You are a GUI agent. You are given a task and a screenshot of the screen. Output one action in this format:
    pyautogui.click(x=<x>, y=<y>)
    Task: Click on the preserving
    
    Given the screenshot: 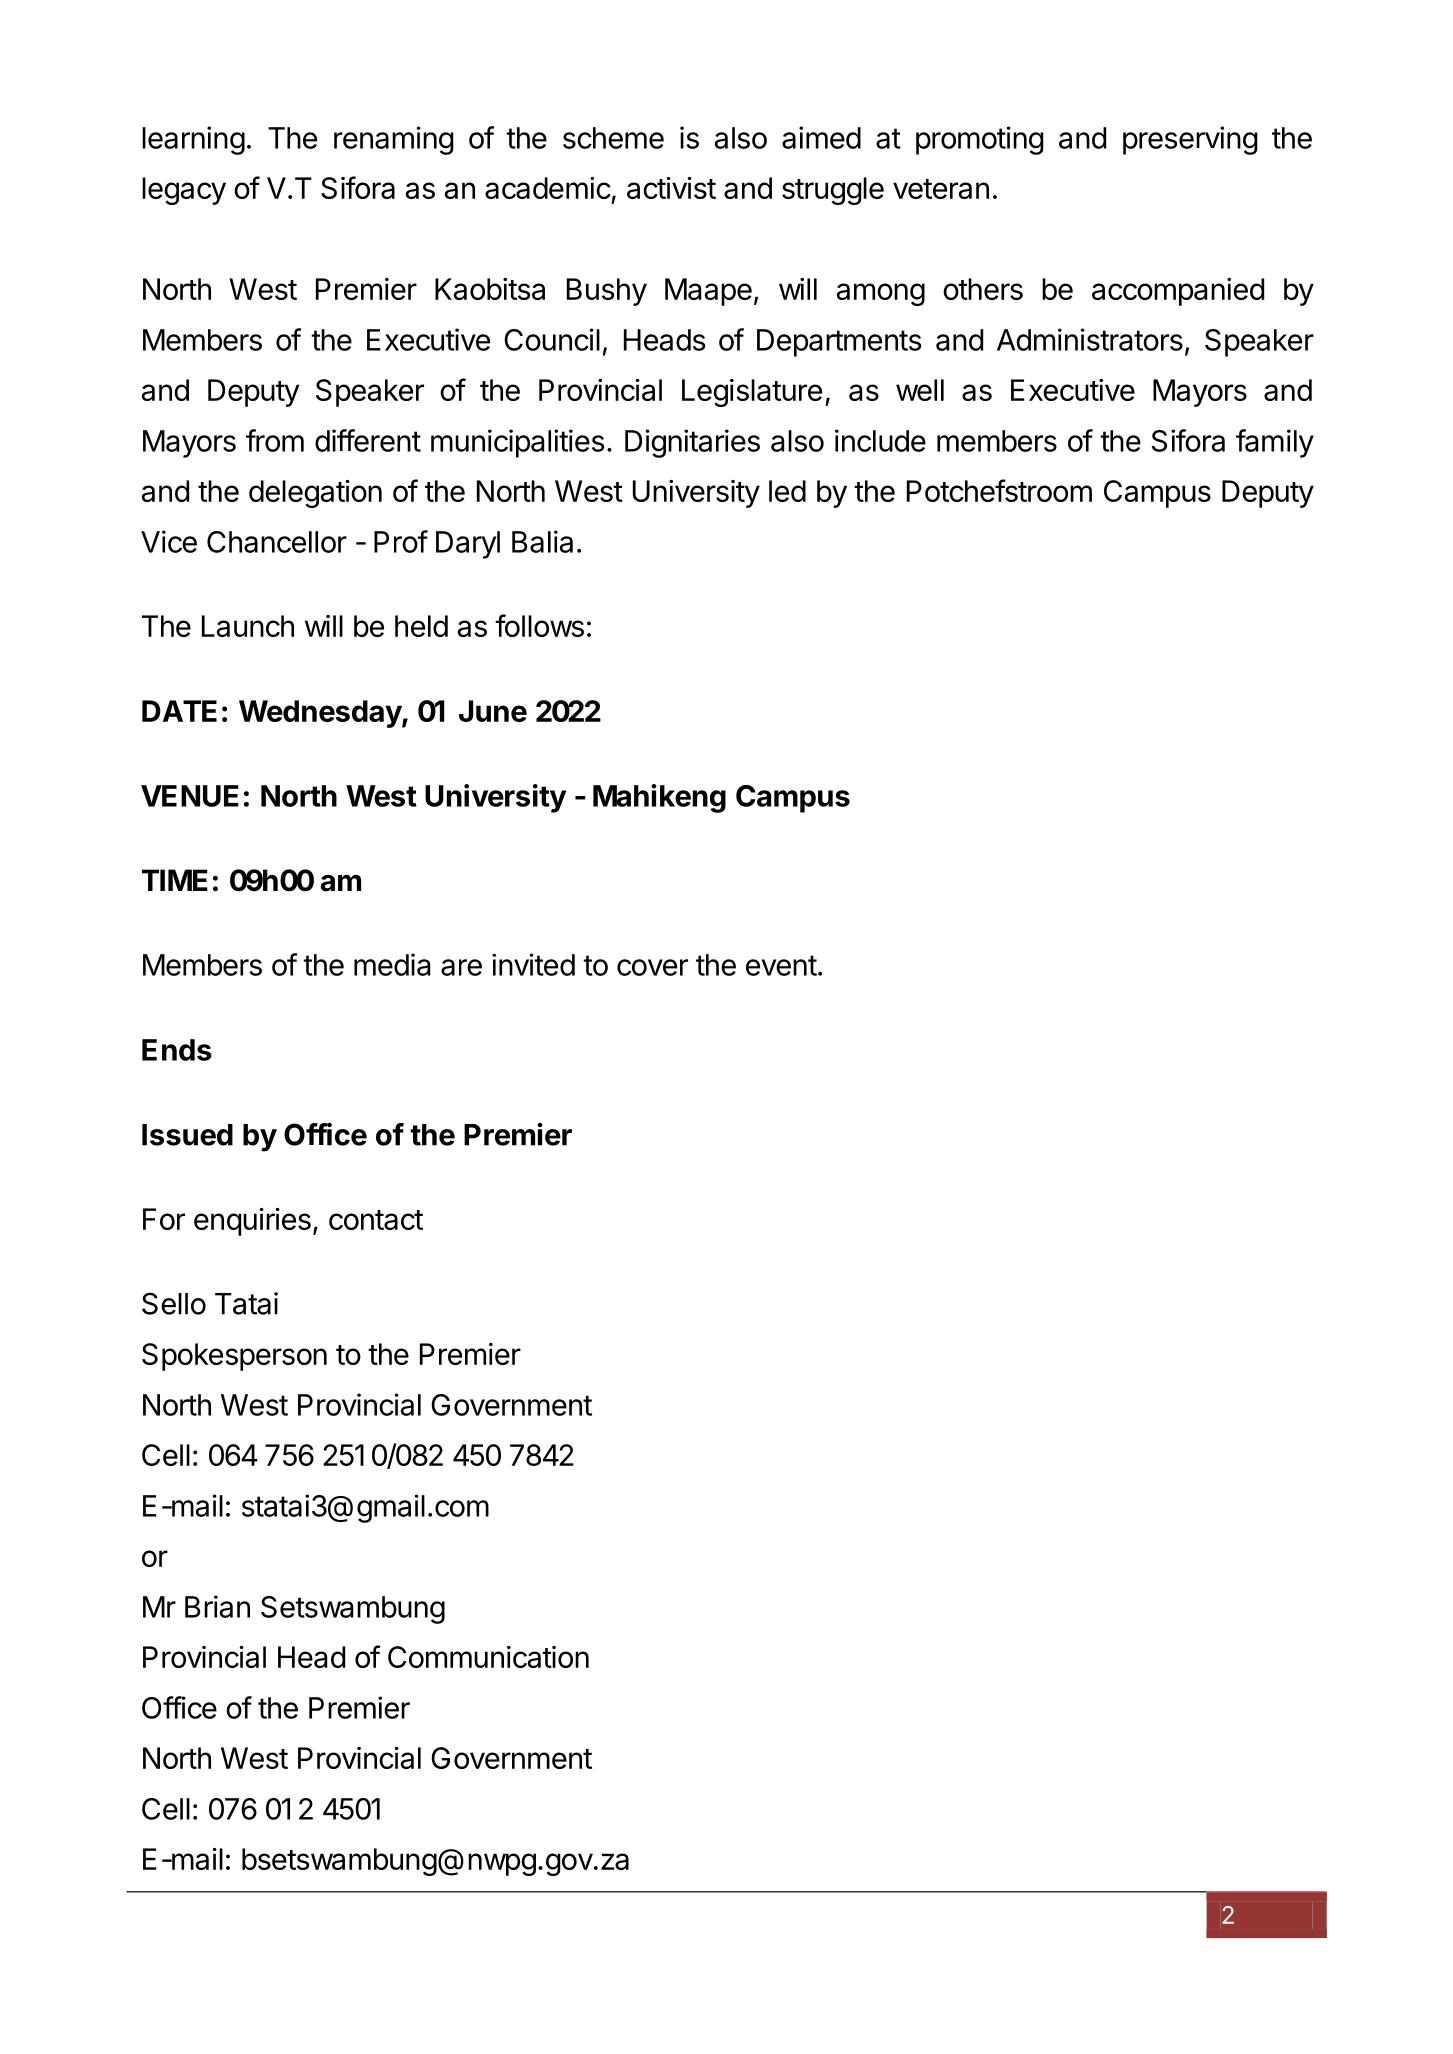 What is the action you would take?
    pyautogui.click(x=1190, y=140)
